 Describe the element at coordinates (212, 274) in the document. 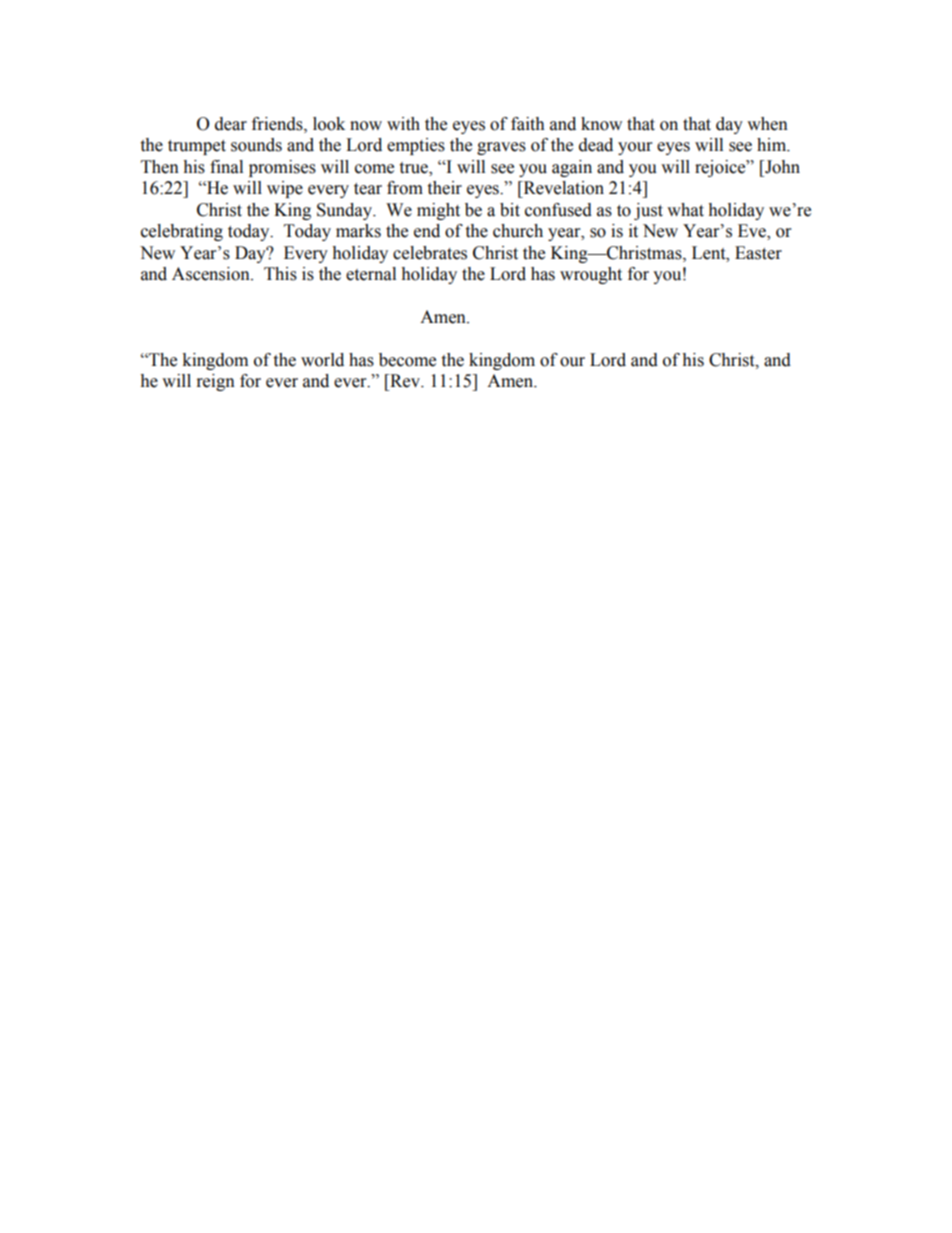

I see `Ascension` at that location.
